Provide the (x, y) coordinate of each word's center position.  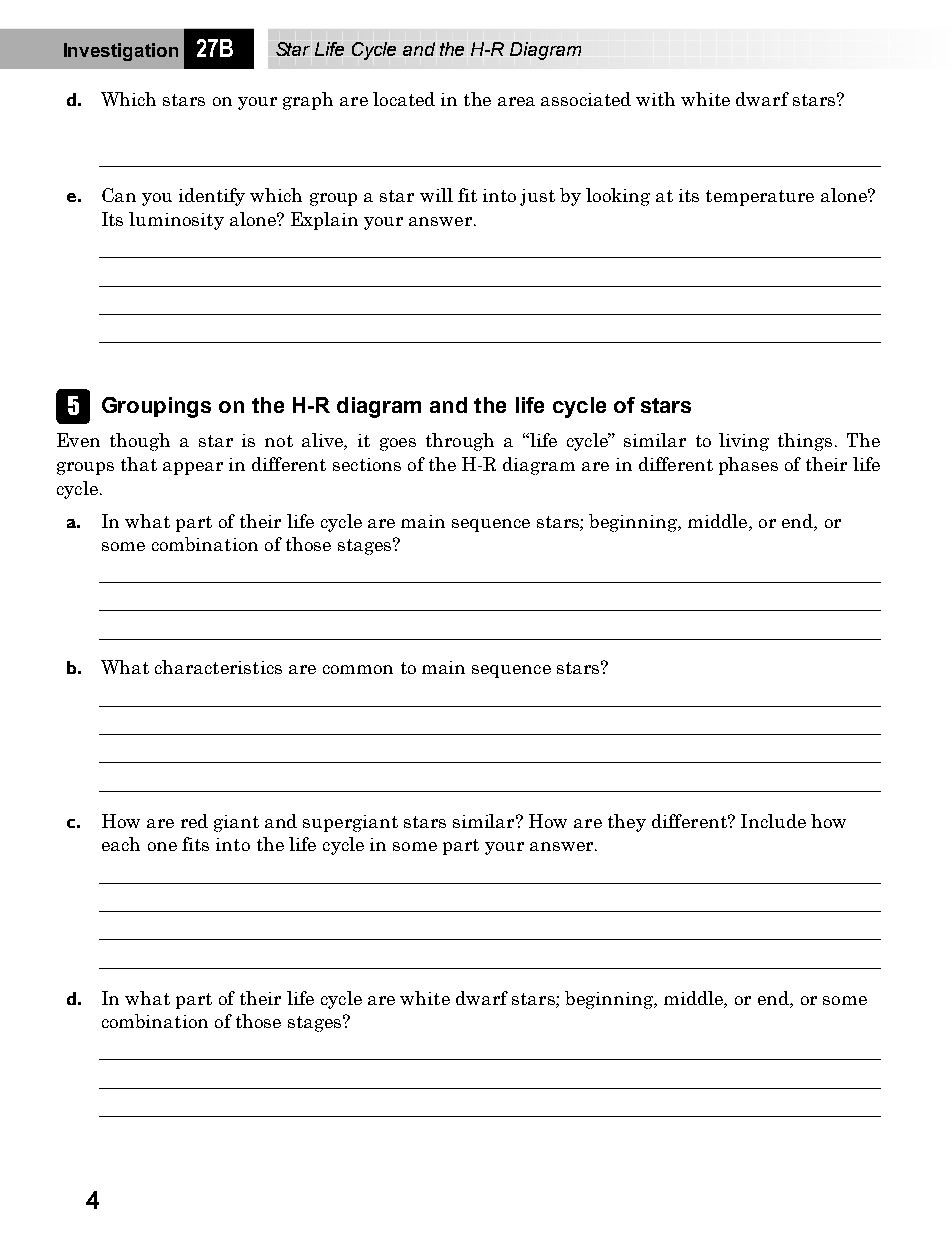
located (404, 99)
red (194, 821)
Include (773, 821)
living (744, 442)
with (655, 99)
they (627, 823)
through (460, 442)
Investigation (121, 52)
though (140, 442)
